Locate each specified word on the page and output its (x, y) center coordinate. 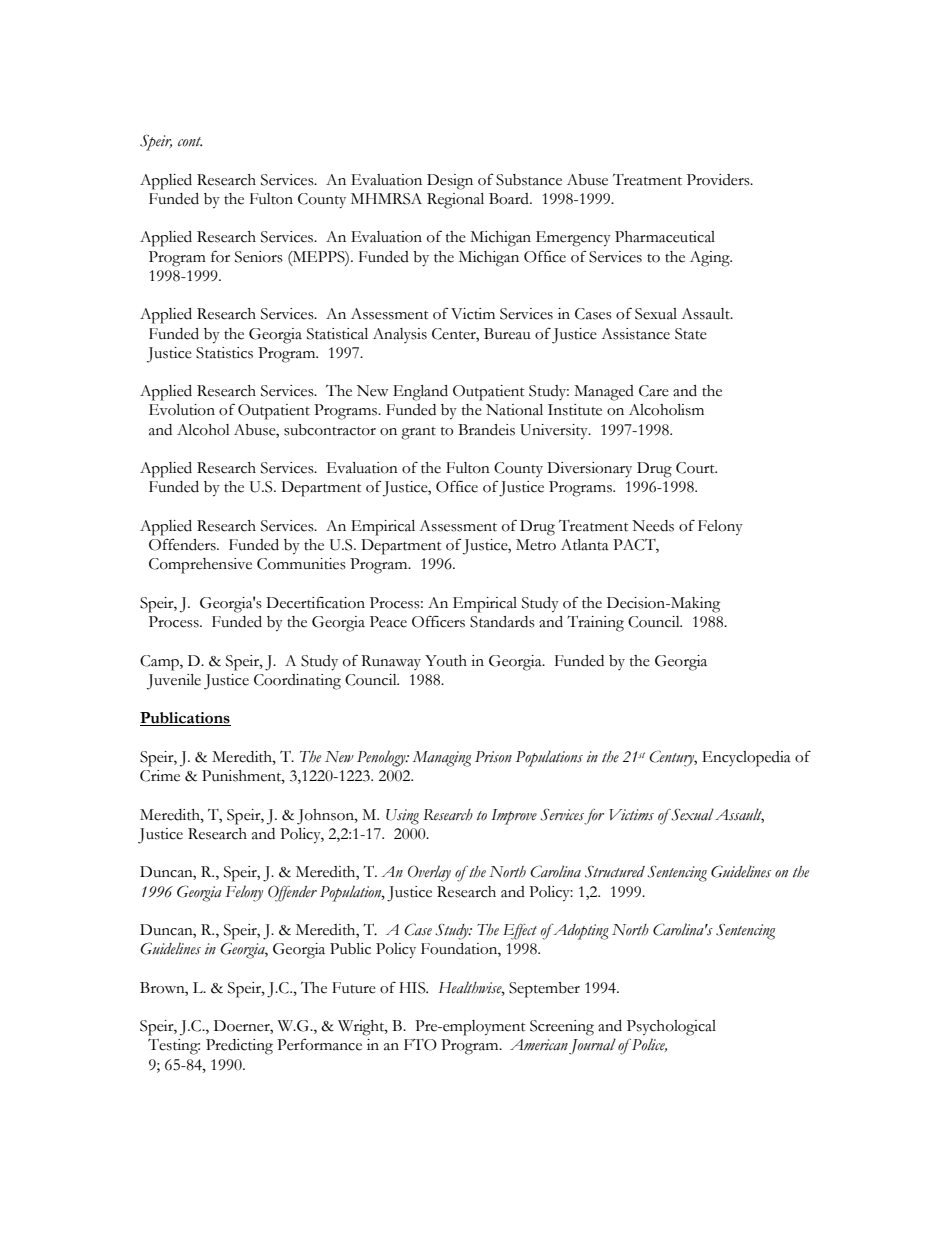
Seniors (259, 257)
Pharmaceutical (665, 237)
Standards (502, 622)
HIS (413, 988)
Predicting (239, 1047)
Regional (455, 201)
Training (595, 623)
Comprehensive (200, 566)
